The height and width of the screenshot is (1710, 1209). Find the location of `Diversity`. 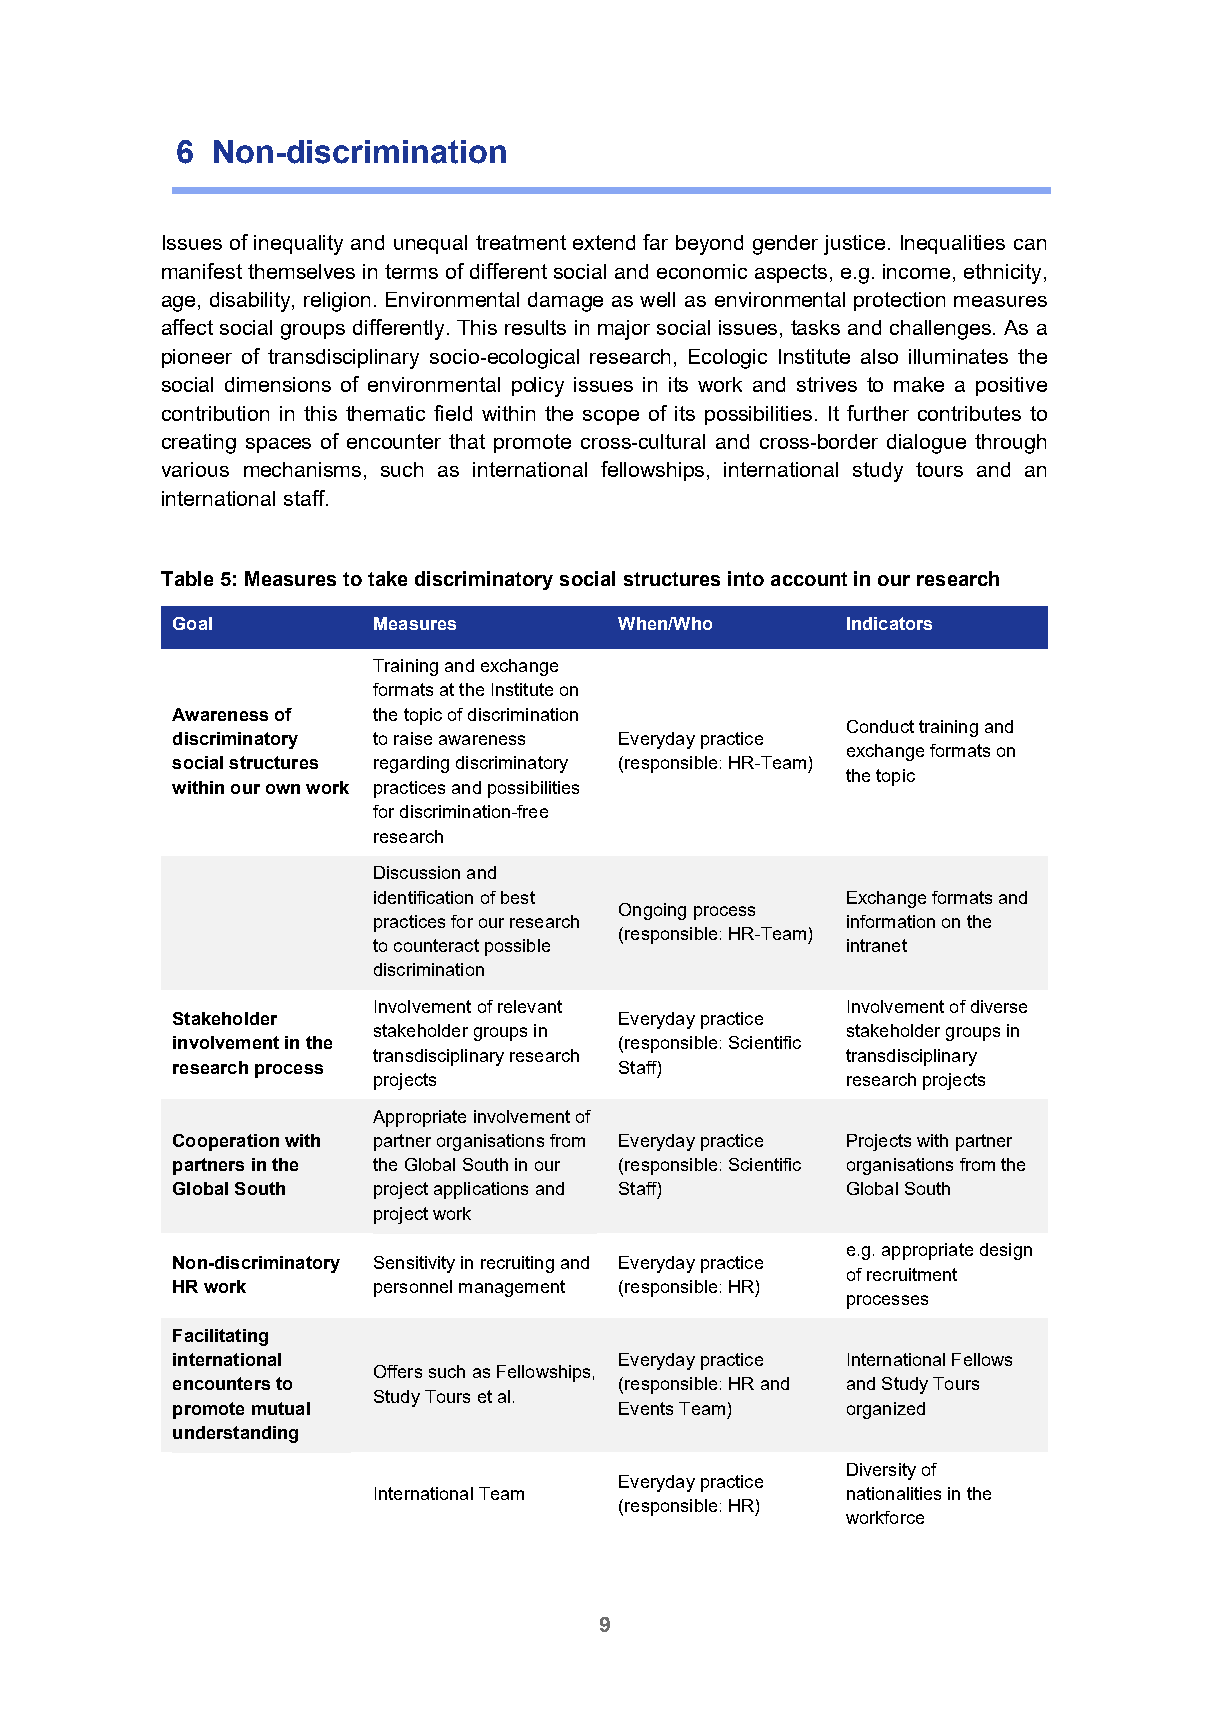

Diversity is located at coordinates (881, 1471).
